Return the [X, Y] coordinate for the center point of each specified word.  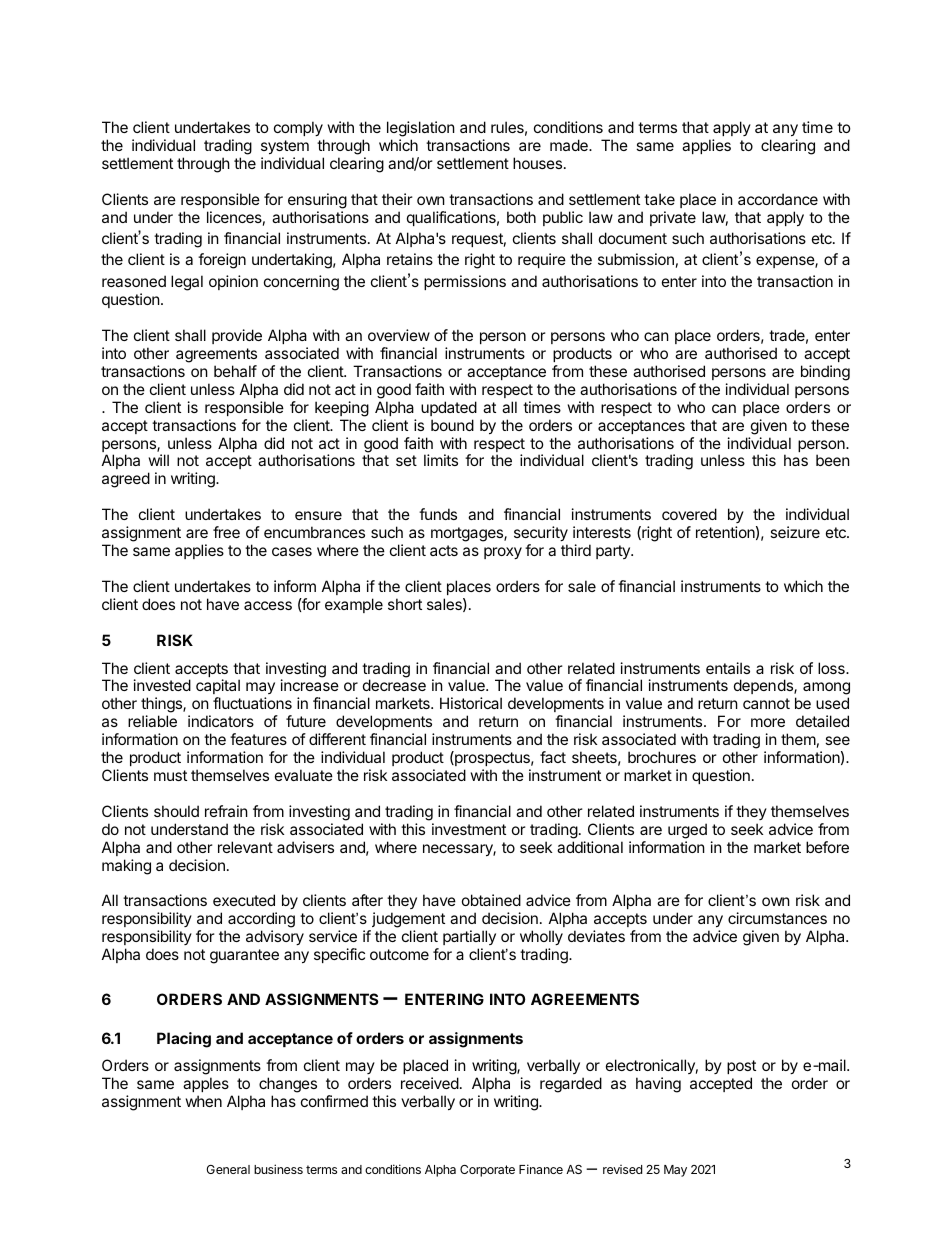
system [285, 149]
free [226, 532]
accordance [778, 199]
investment [469, 829]
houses [537, 163]
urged [687, 831]
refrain [226, 811]
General [228, 1169]
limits [441, 460]
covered [689, 514]
